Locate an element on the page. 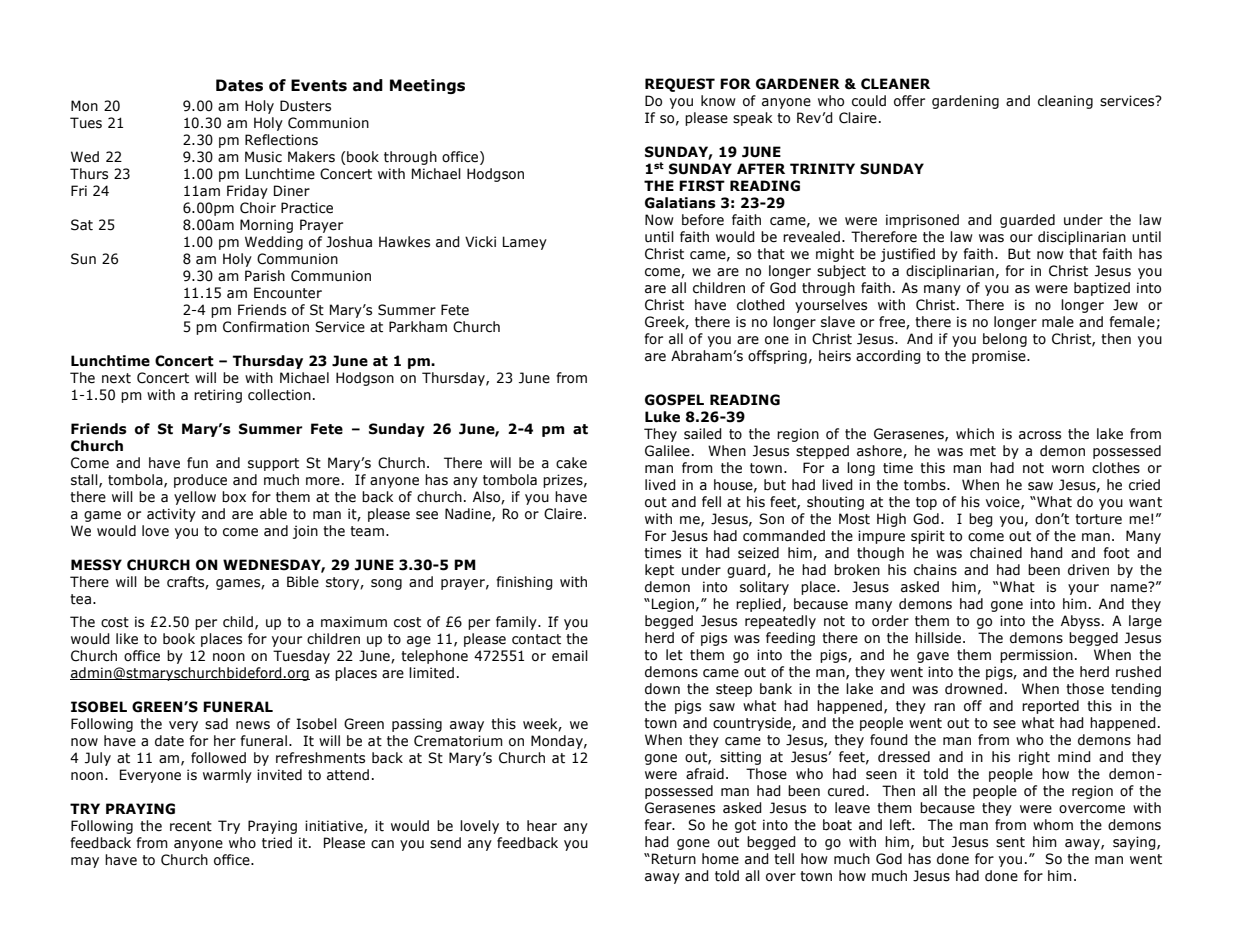 This image has height=952, width=1233. REQUEST is located at coordinates (680, 85).
